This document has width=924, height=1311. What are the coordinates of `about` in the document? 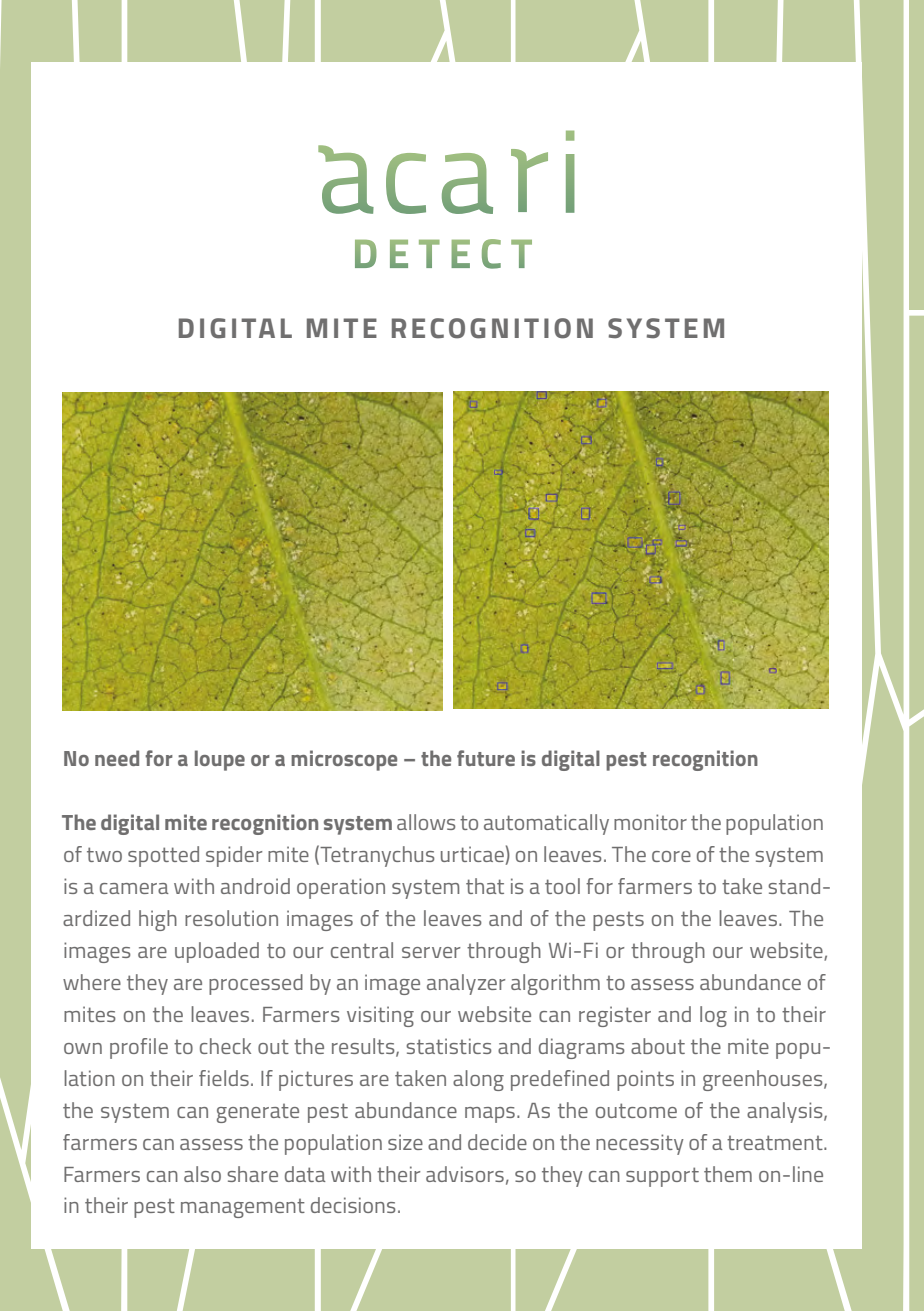 It's located at (658, 1046).
